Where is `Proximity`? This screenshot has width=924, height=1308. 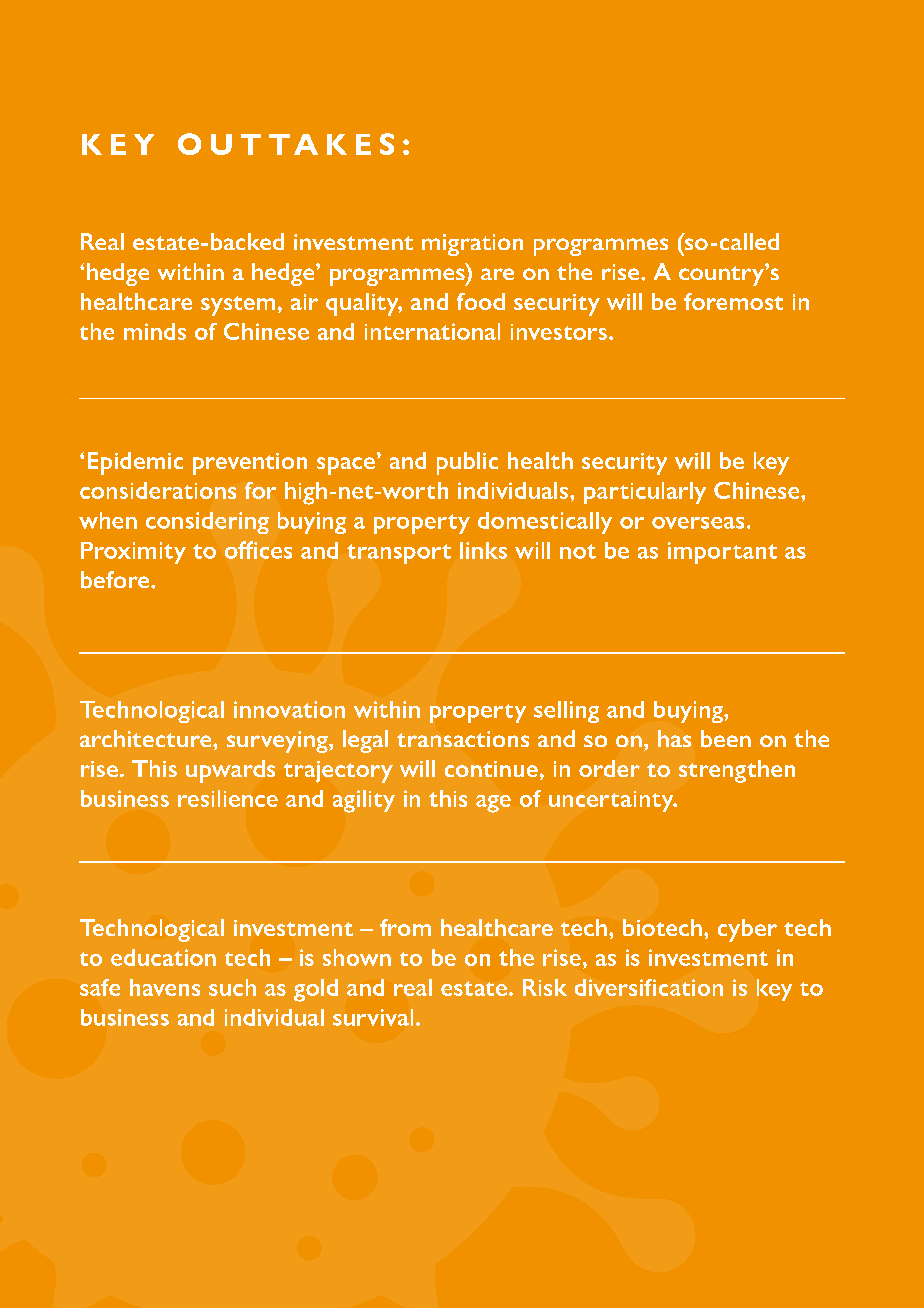
Proximity is located at coordinates (133, 553).
